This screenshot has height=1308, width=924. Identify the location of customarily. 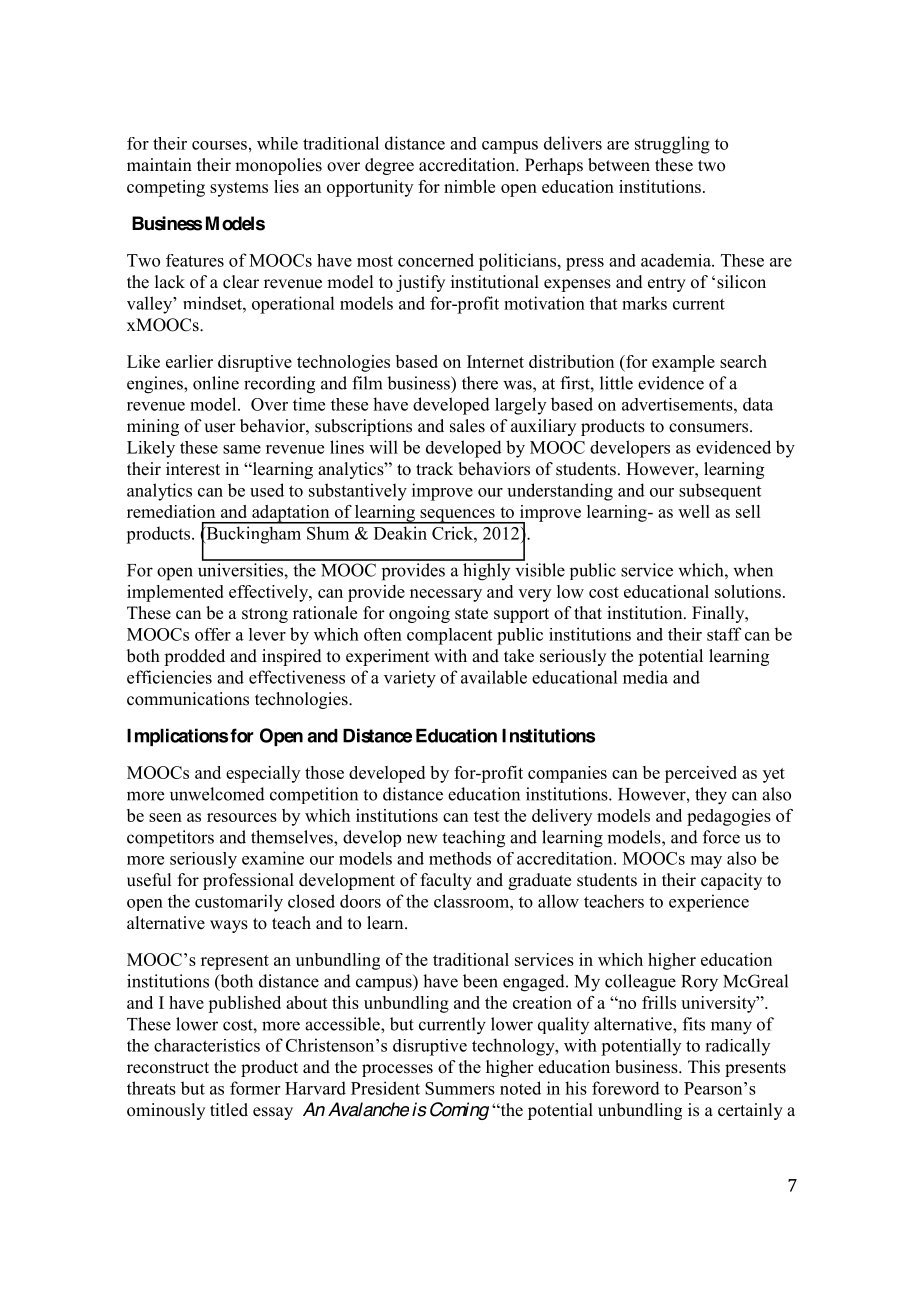
(239, 903).
